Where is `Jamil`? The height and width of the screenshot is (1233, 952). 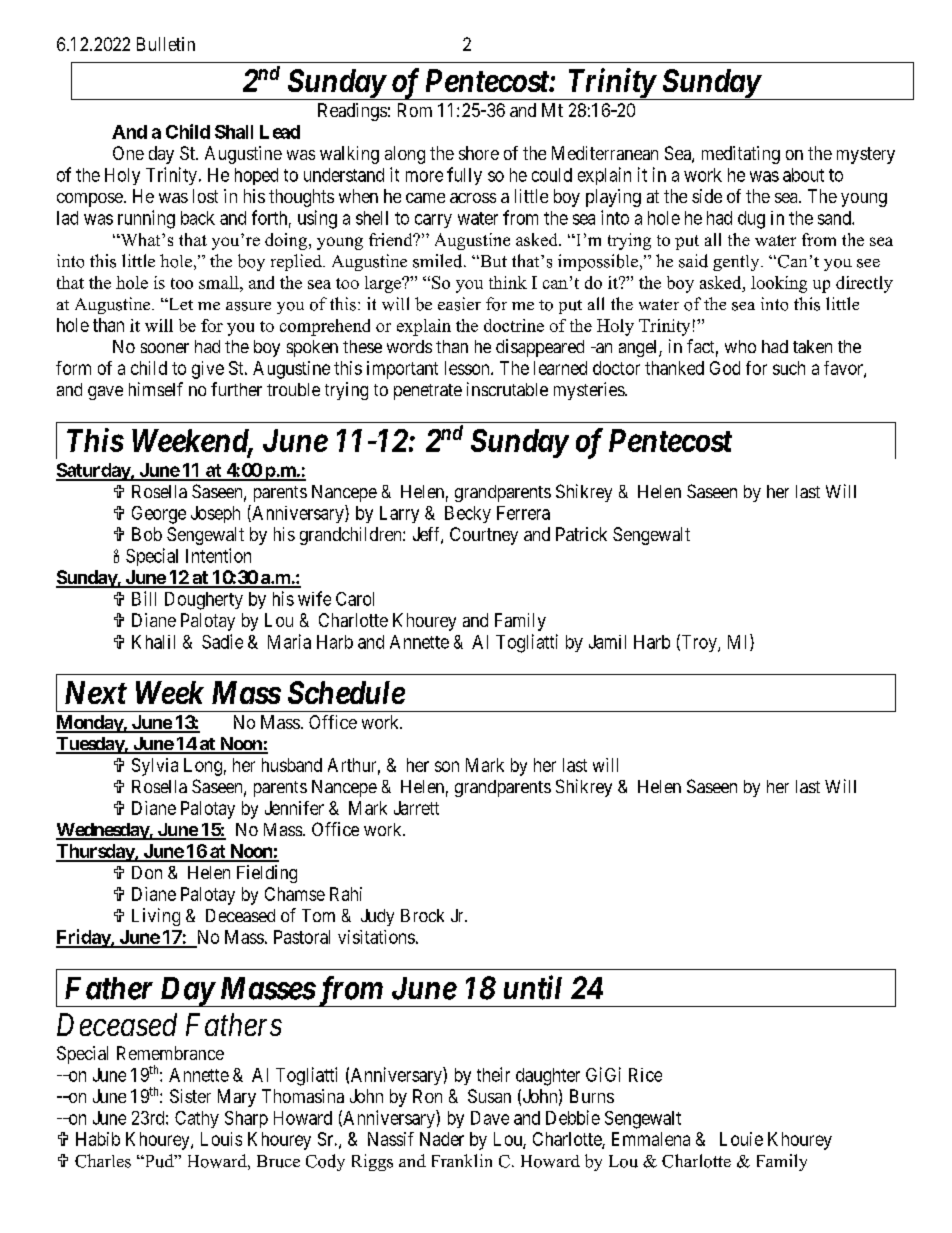
Jamil is located at coordinates (607, 642).
